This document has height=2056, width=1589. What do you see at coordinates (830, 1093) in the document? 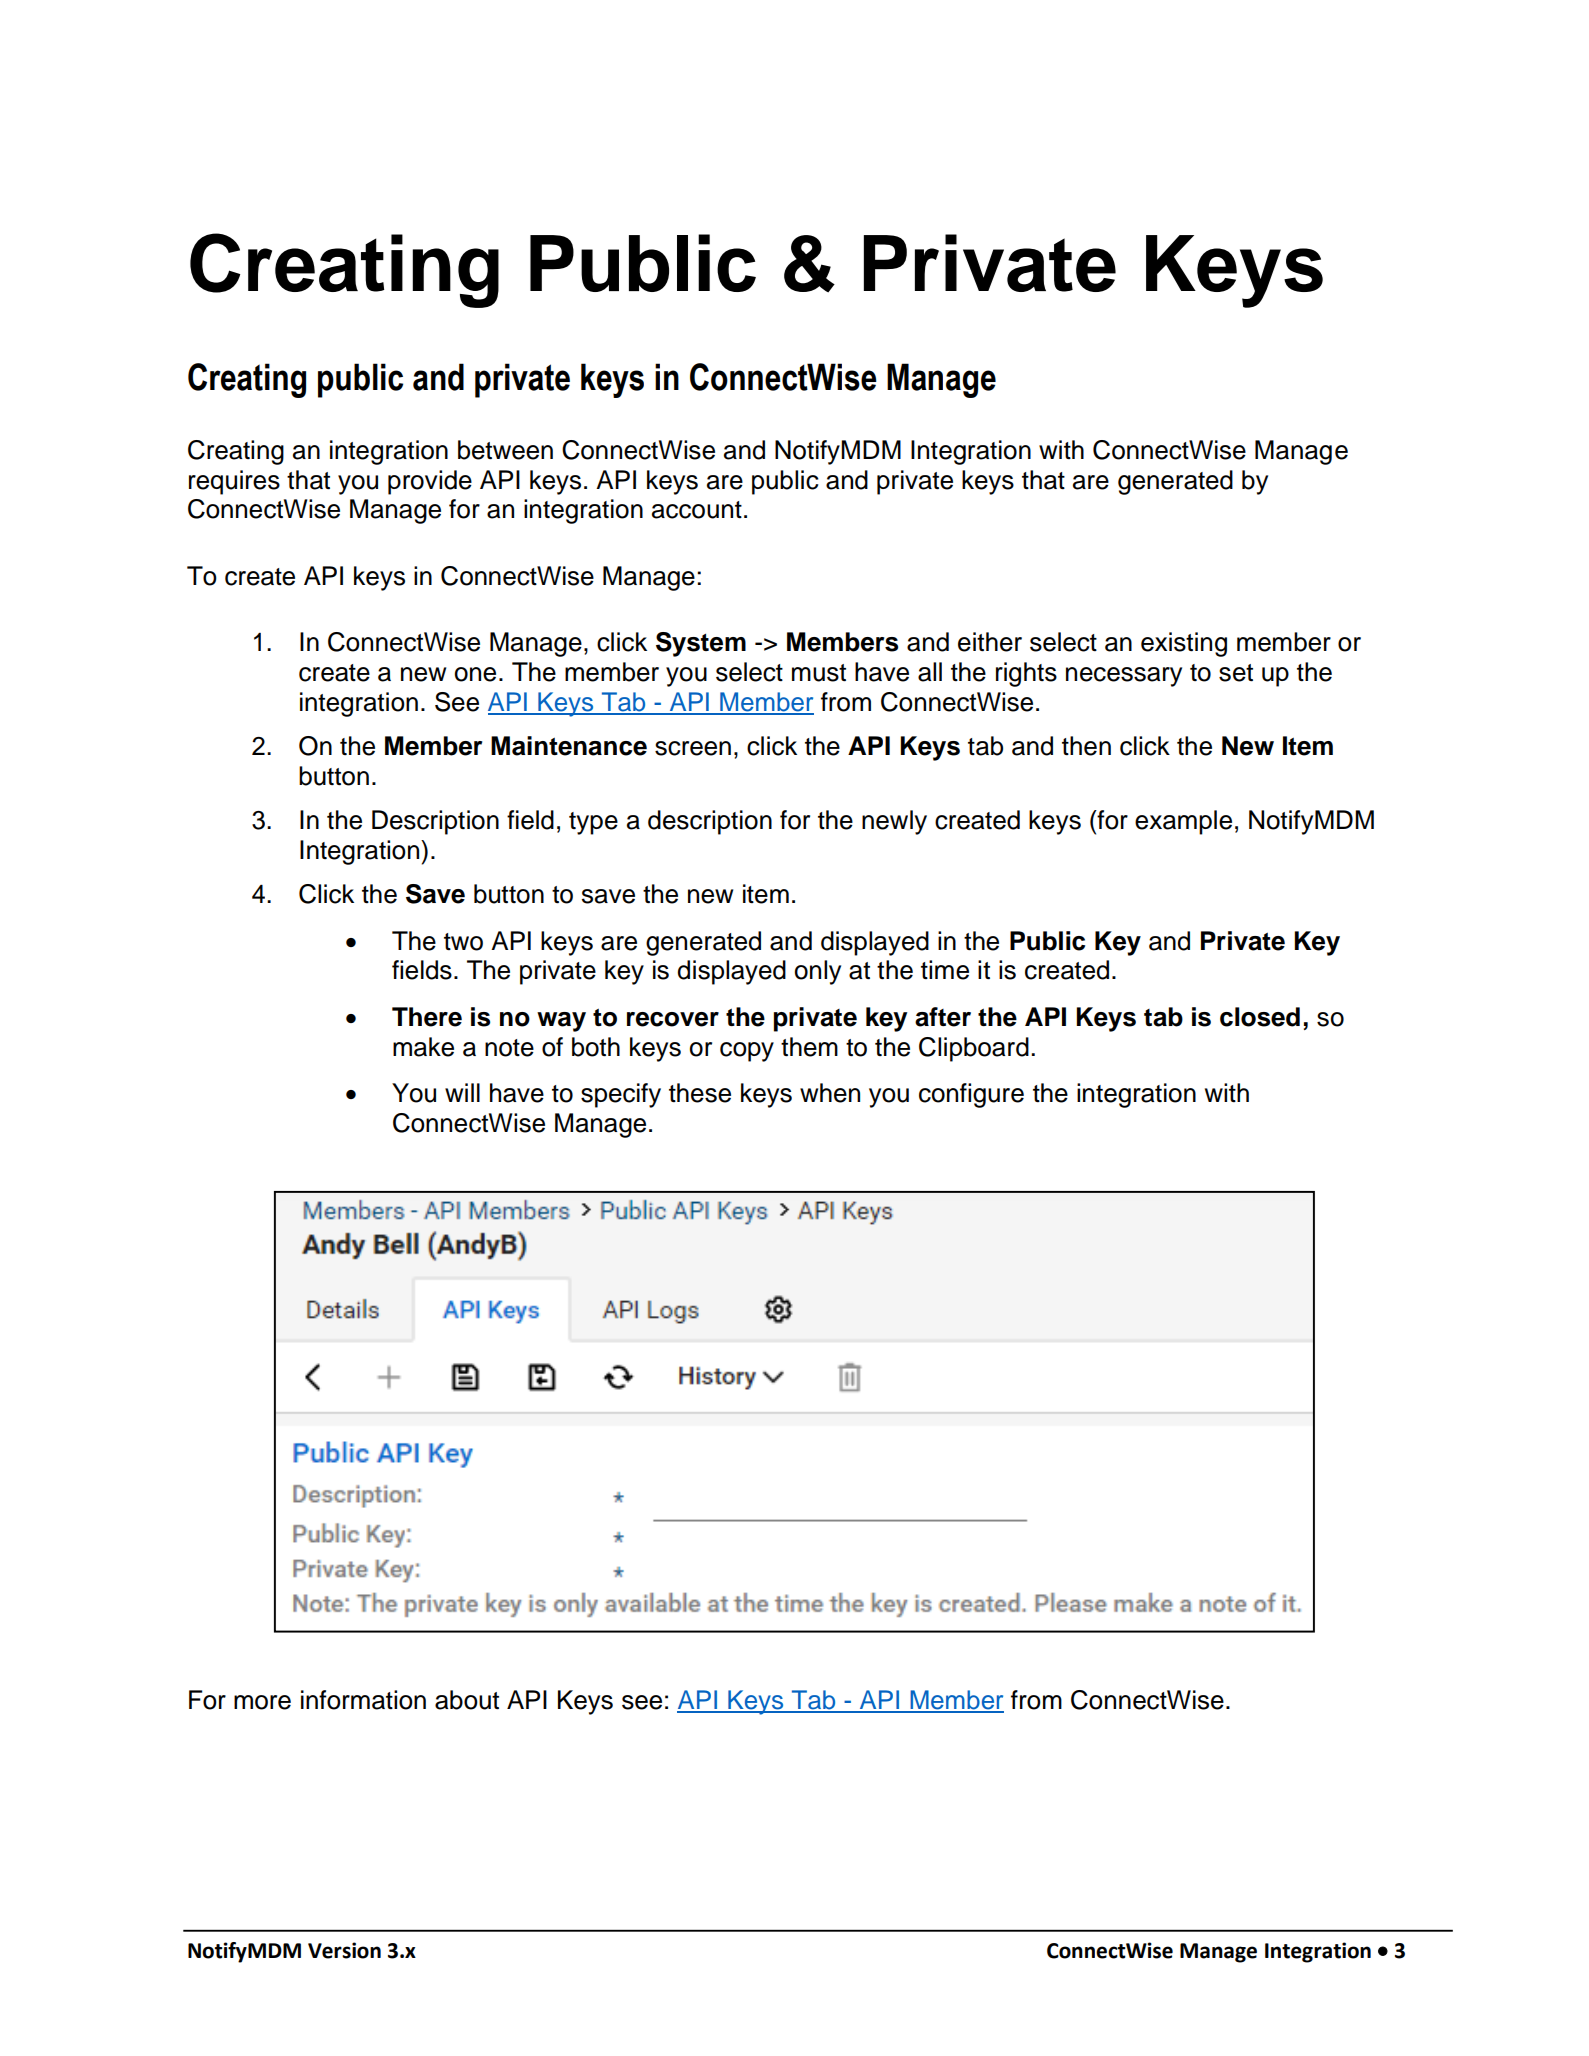
I see `when` at bounding box center [830, 1093].
